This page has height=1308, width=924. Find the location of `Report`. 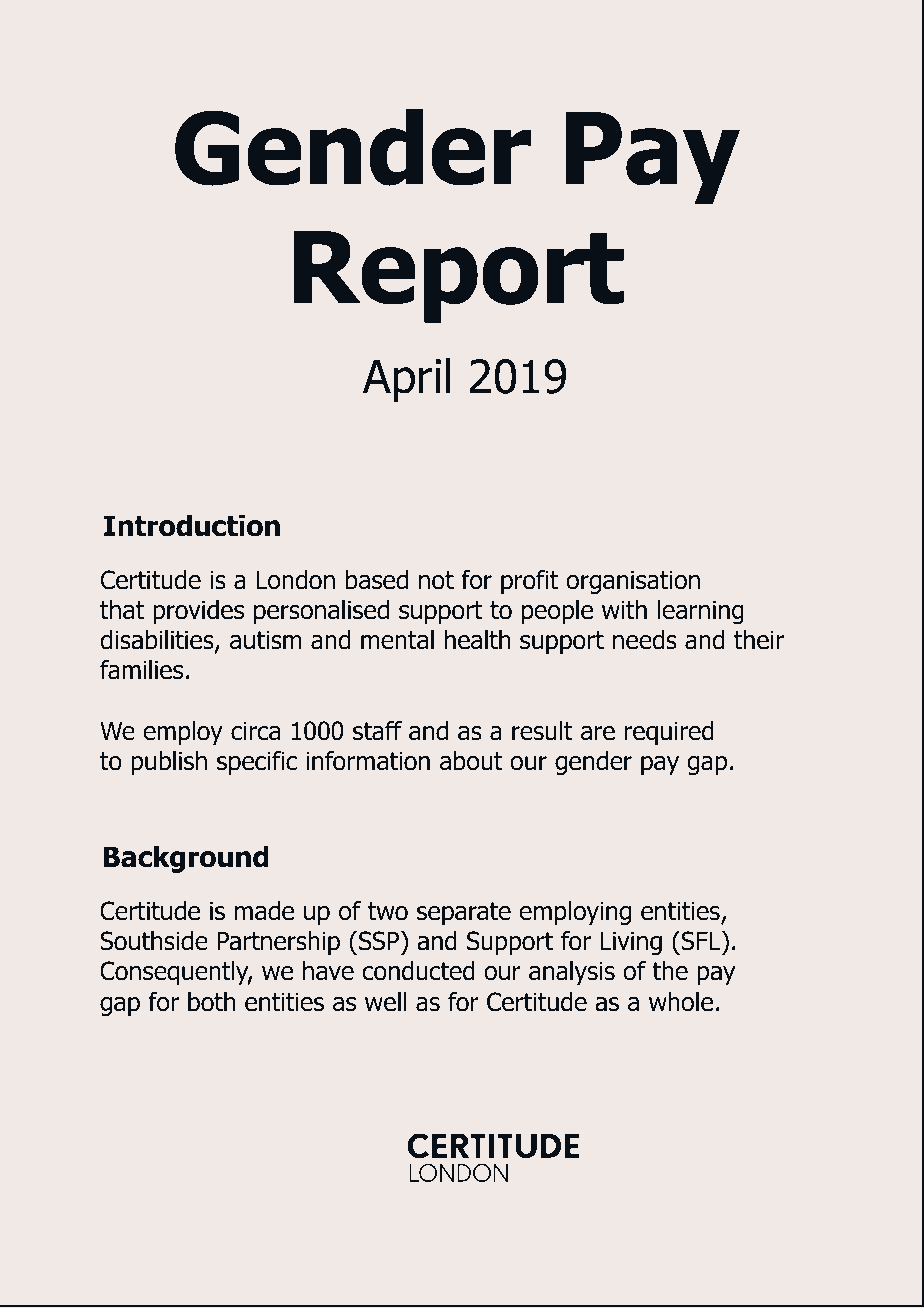

Report is located at coordinates (459, 277).
